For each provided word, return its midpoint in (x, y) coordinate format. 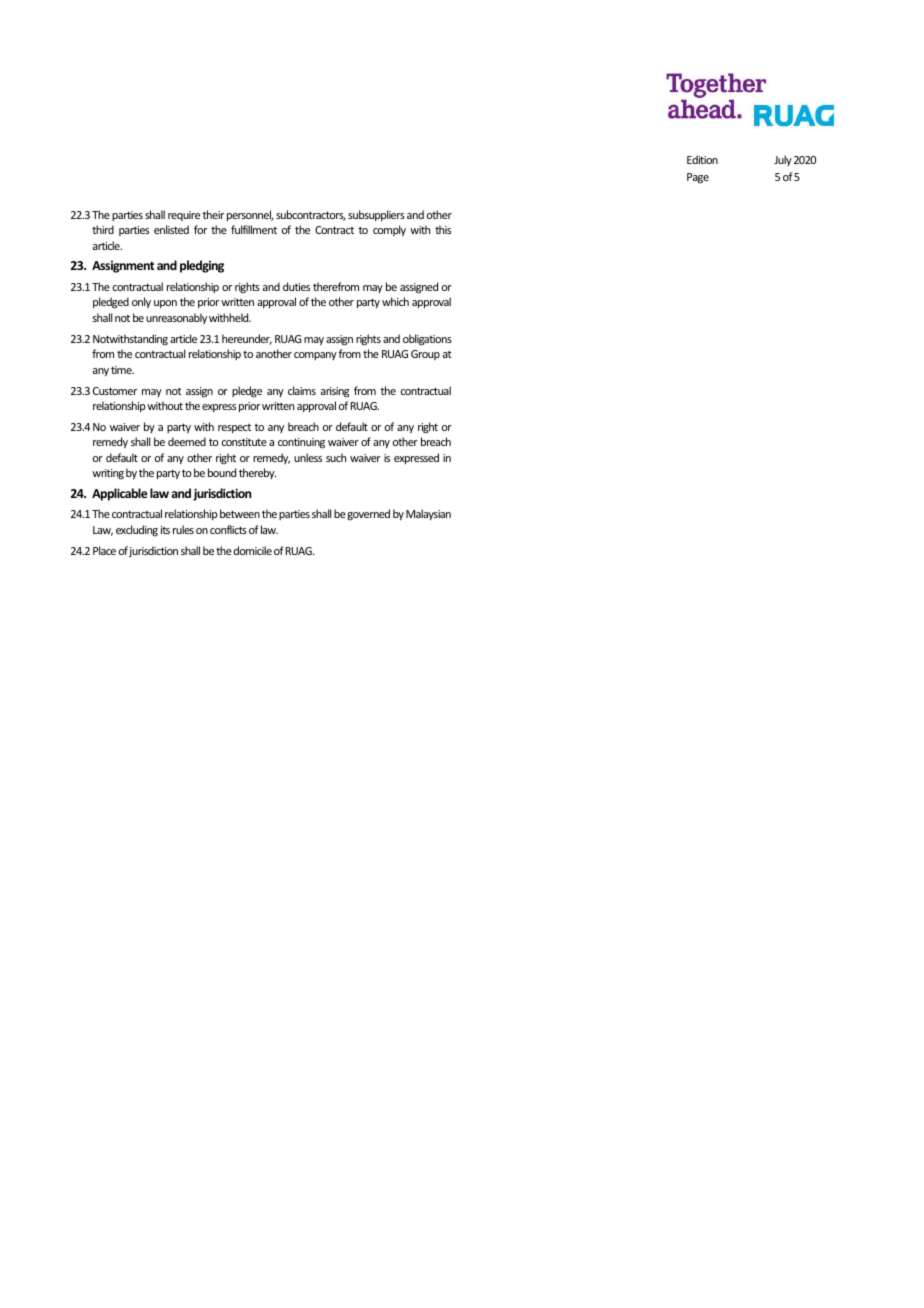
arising (335, 392)
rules (183, 529)
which (395, 301)
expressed (416, 458)
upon (165, 304)
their (213, 214)
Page (698, 178)
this (443, 229)
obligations (427, 340)
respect (234, 428)
